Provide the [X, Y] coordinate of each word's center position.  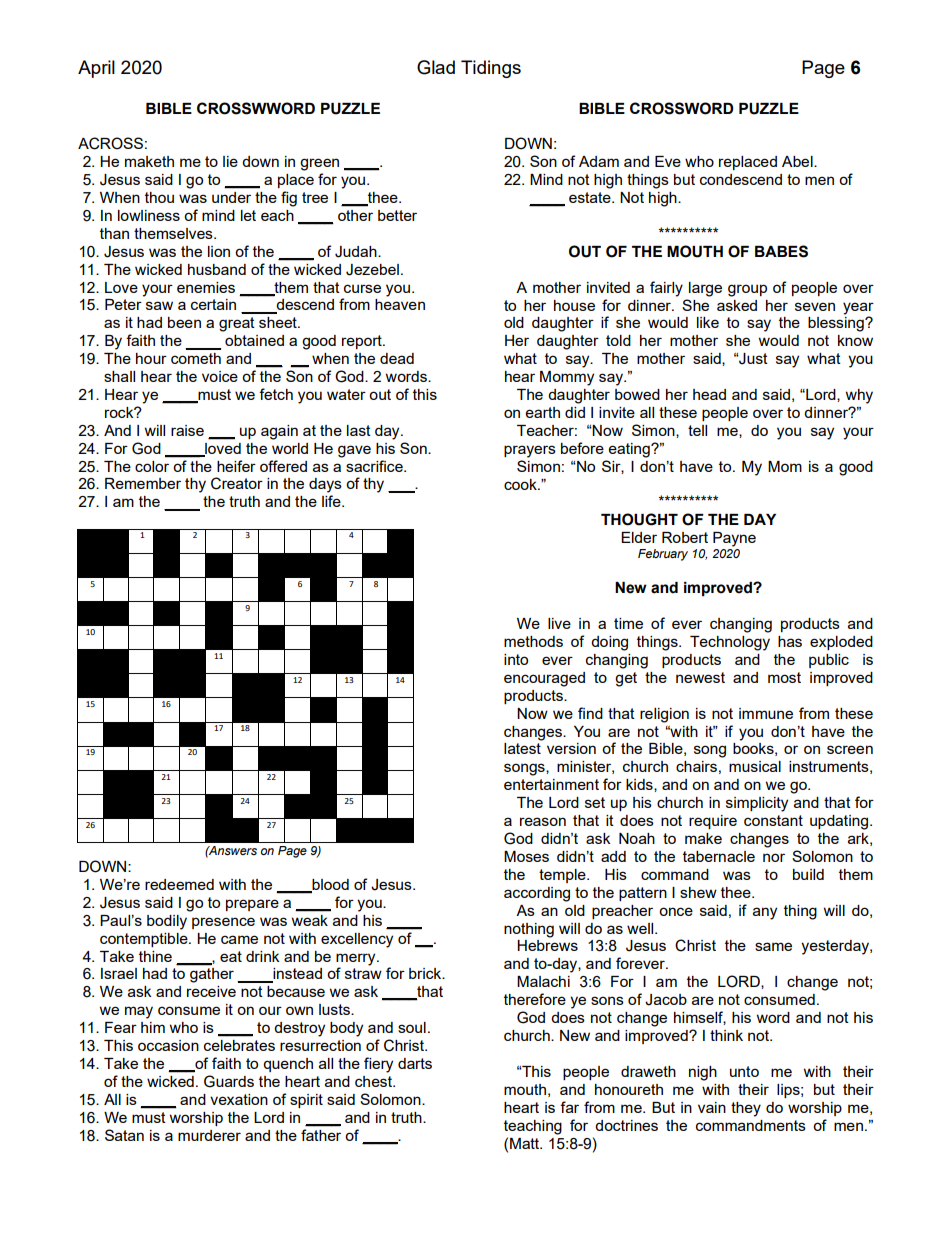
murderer [209, 1135]
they [746, 1109]
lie [230, 161]
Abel [798, 161]
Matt [526, 1143]
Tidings [491, 69]
